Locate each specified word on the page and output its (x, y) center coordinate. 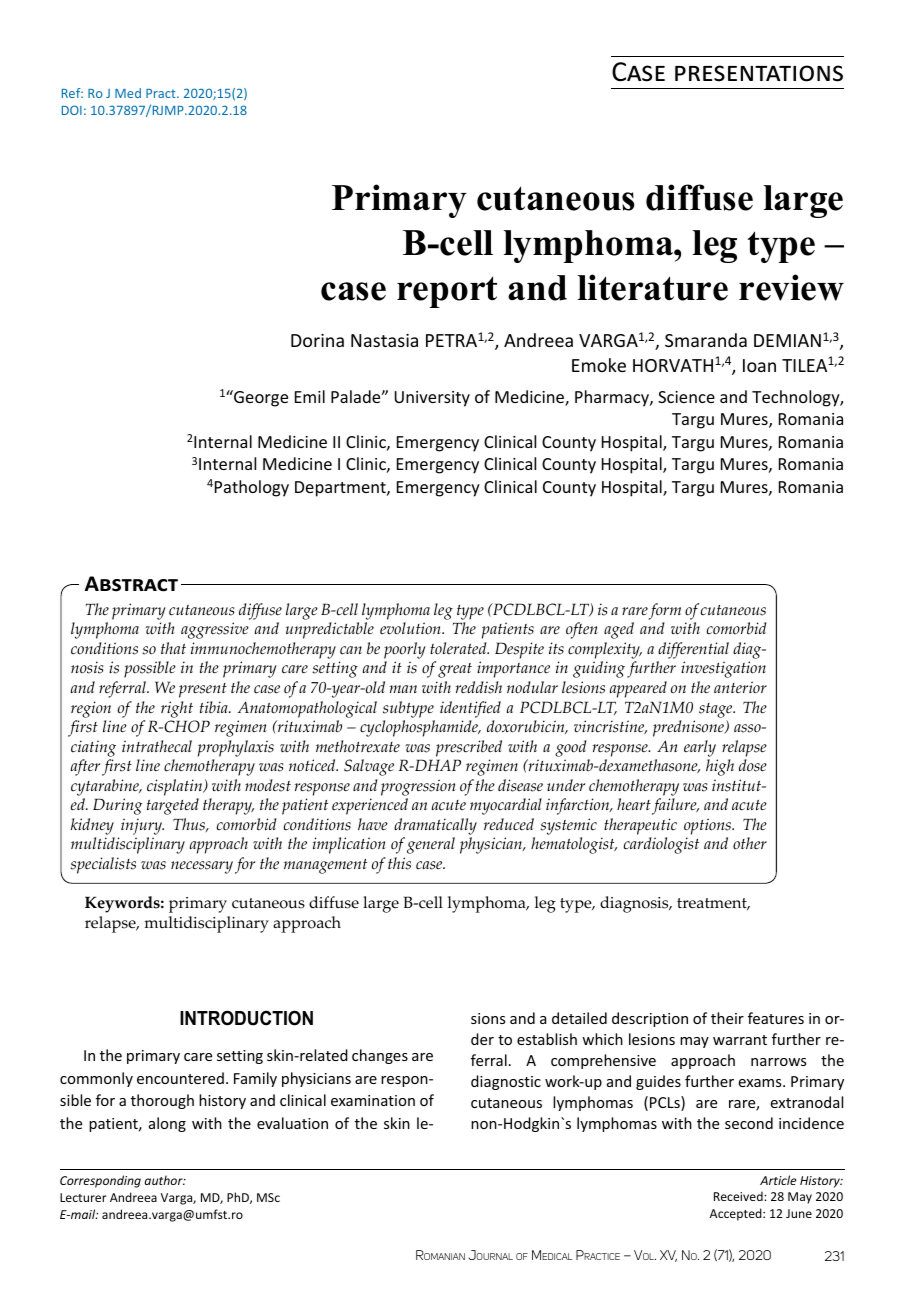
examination (373, 1100)
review (791, 287)
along (167, 1124)
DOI (72, 110)
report (447, 292)
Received (739, 1196)
